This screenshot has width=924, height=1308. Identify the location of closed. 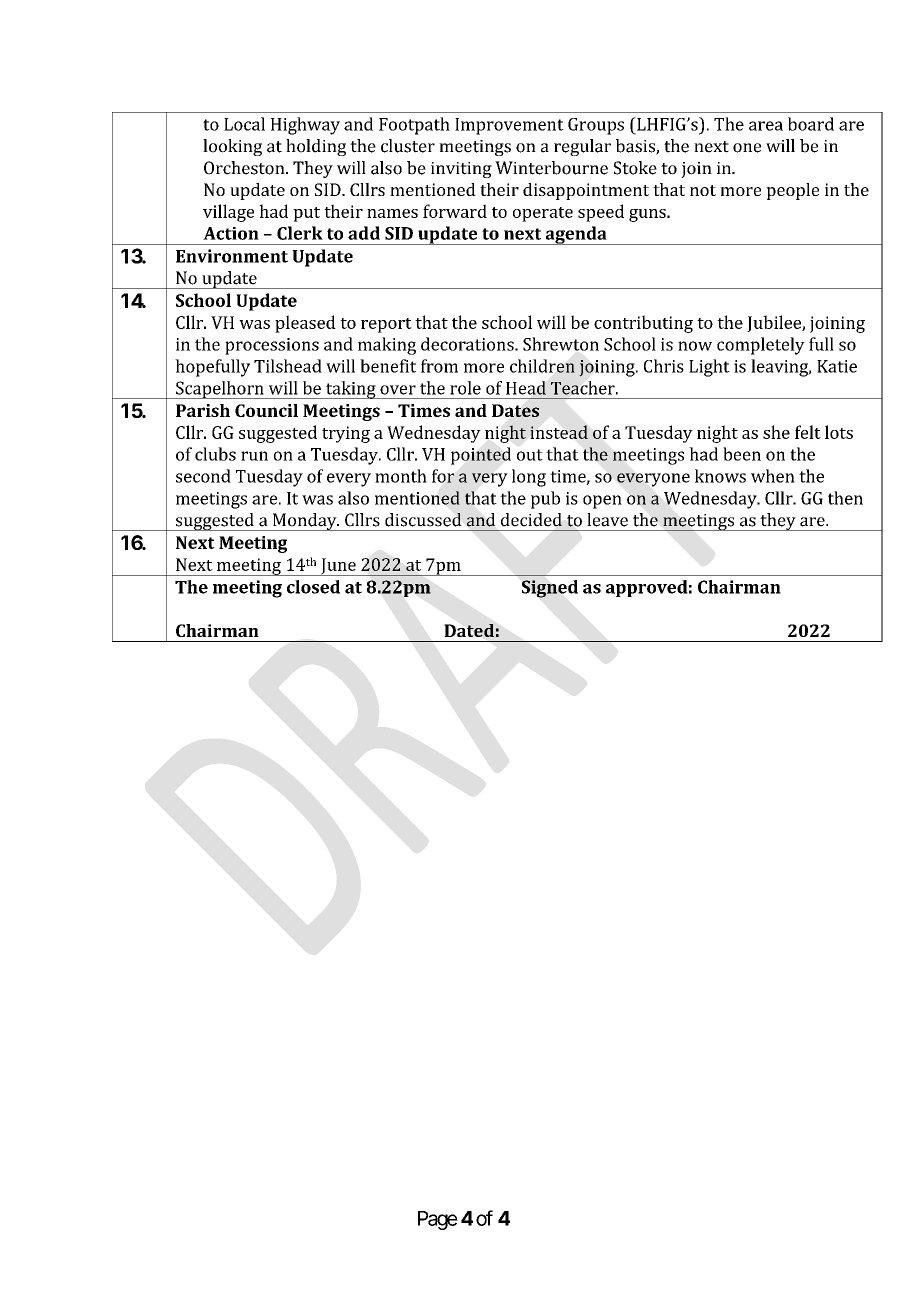
(313, 587).
